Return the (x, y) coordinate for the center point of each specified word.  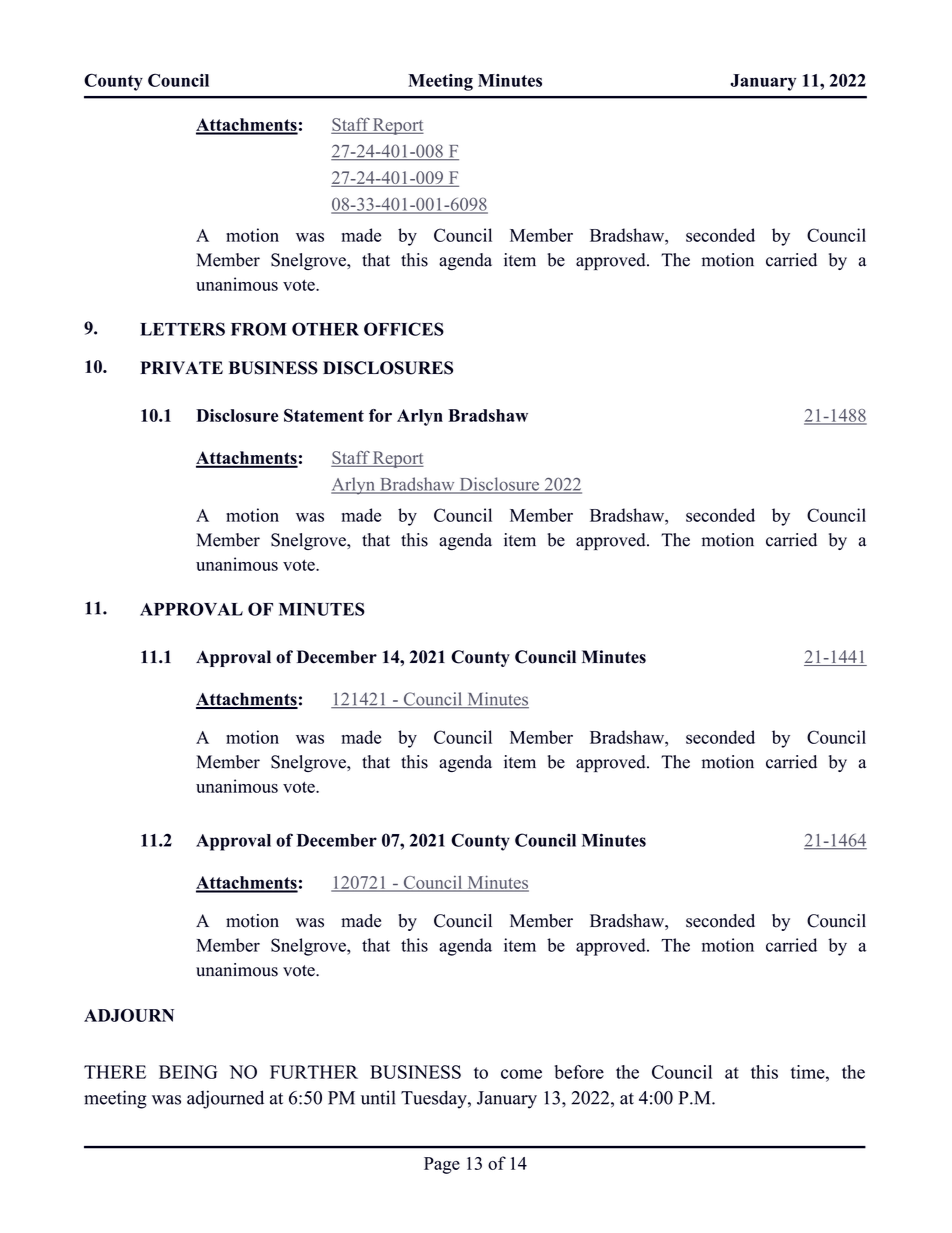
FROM (259, 329)
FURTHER (314, 1072)
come (521, 1074)
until (378, 1097)
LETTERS (182, 329)
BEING (188, 1072)
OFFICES (404, 329)
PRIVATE (181, 367)
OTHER (325, 329)
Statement (324, 415)
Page (442, 1165)
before (579, 1072)
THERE (115, 1072)
